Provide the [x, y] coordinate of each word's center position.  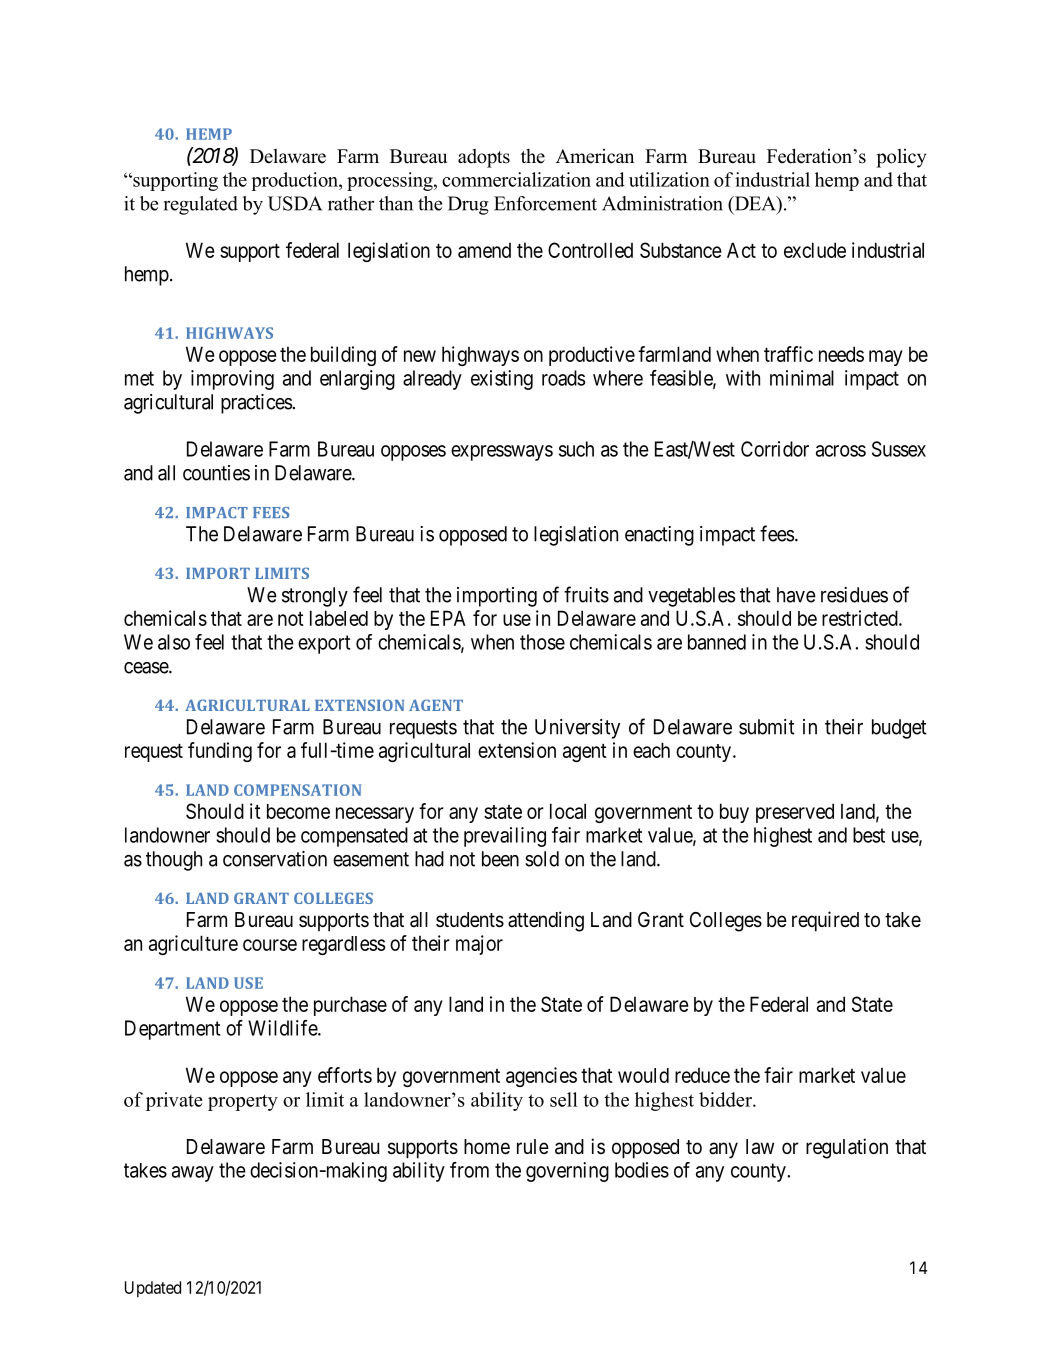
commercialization [516, 179]
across [841, 451]
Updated [153, 1289]
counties [216, 473]
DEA [755, 204]
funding [220, 752]
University [577, 729]
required [825, 921]
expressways [502, 453]
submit [767, 727]
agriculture [193, 945]
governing [567, 1172]
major [479, 945]
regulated [201, 205]
